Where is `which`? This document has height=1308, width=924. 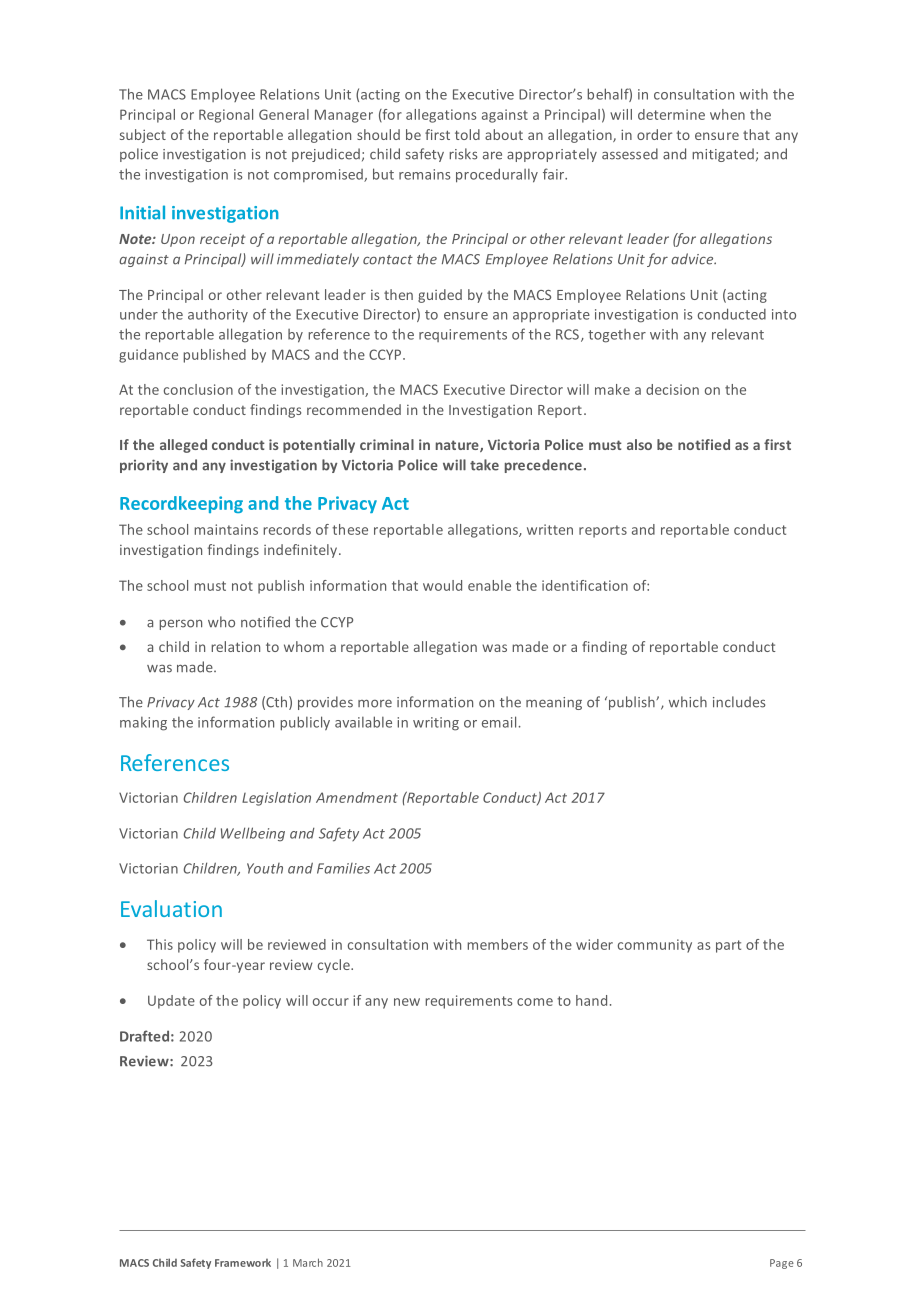
which is located at coordinates (688, 702).
